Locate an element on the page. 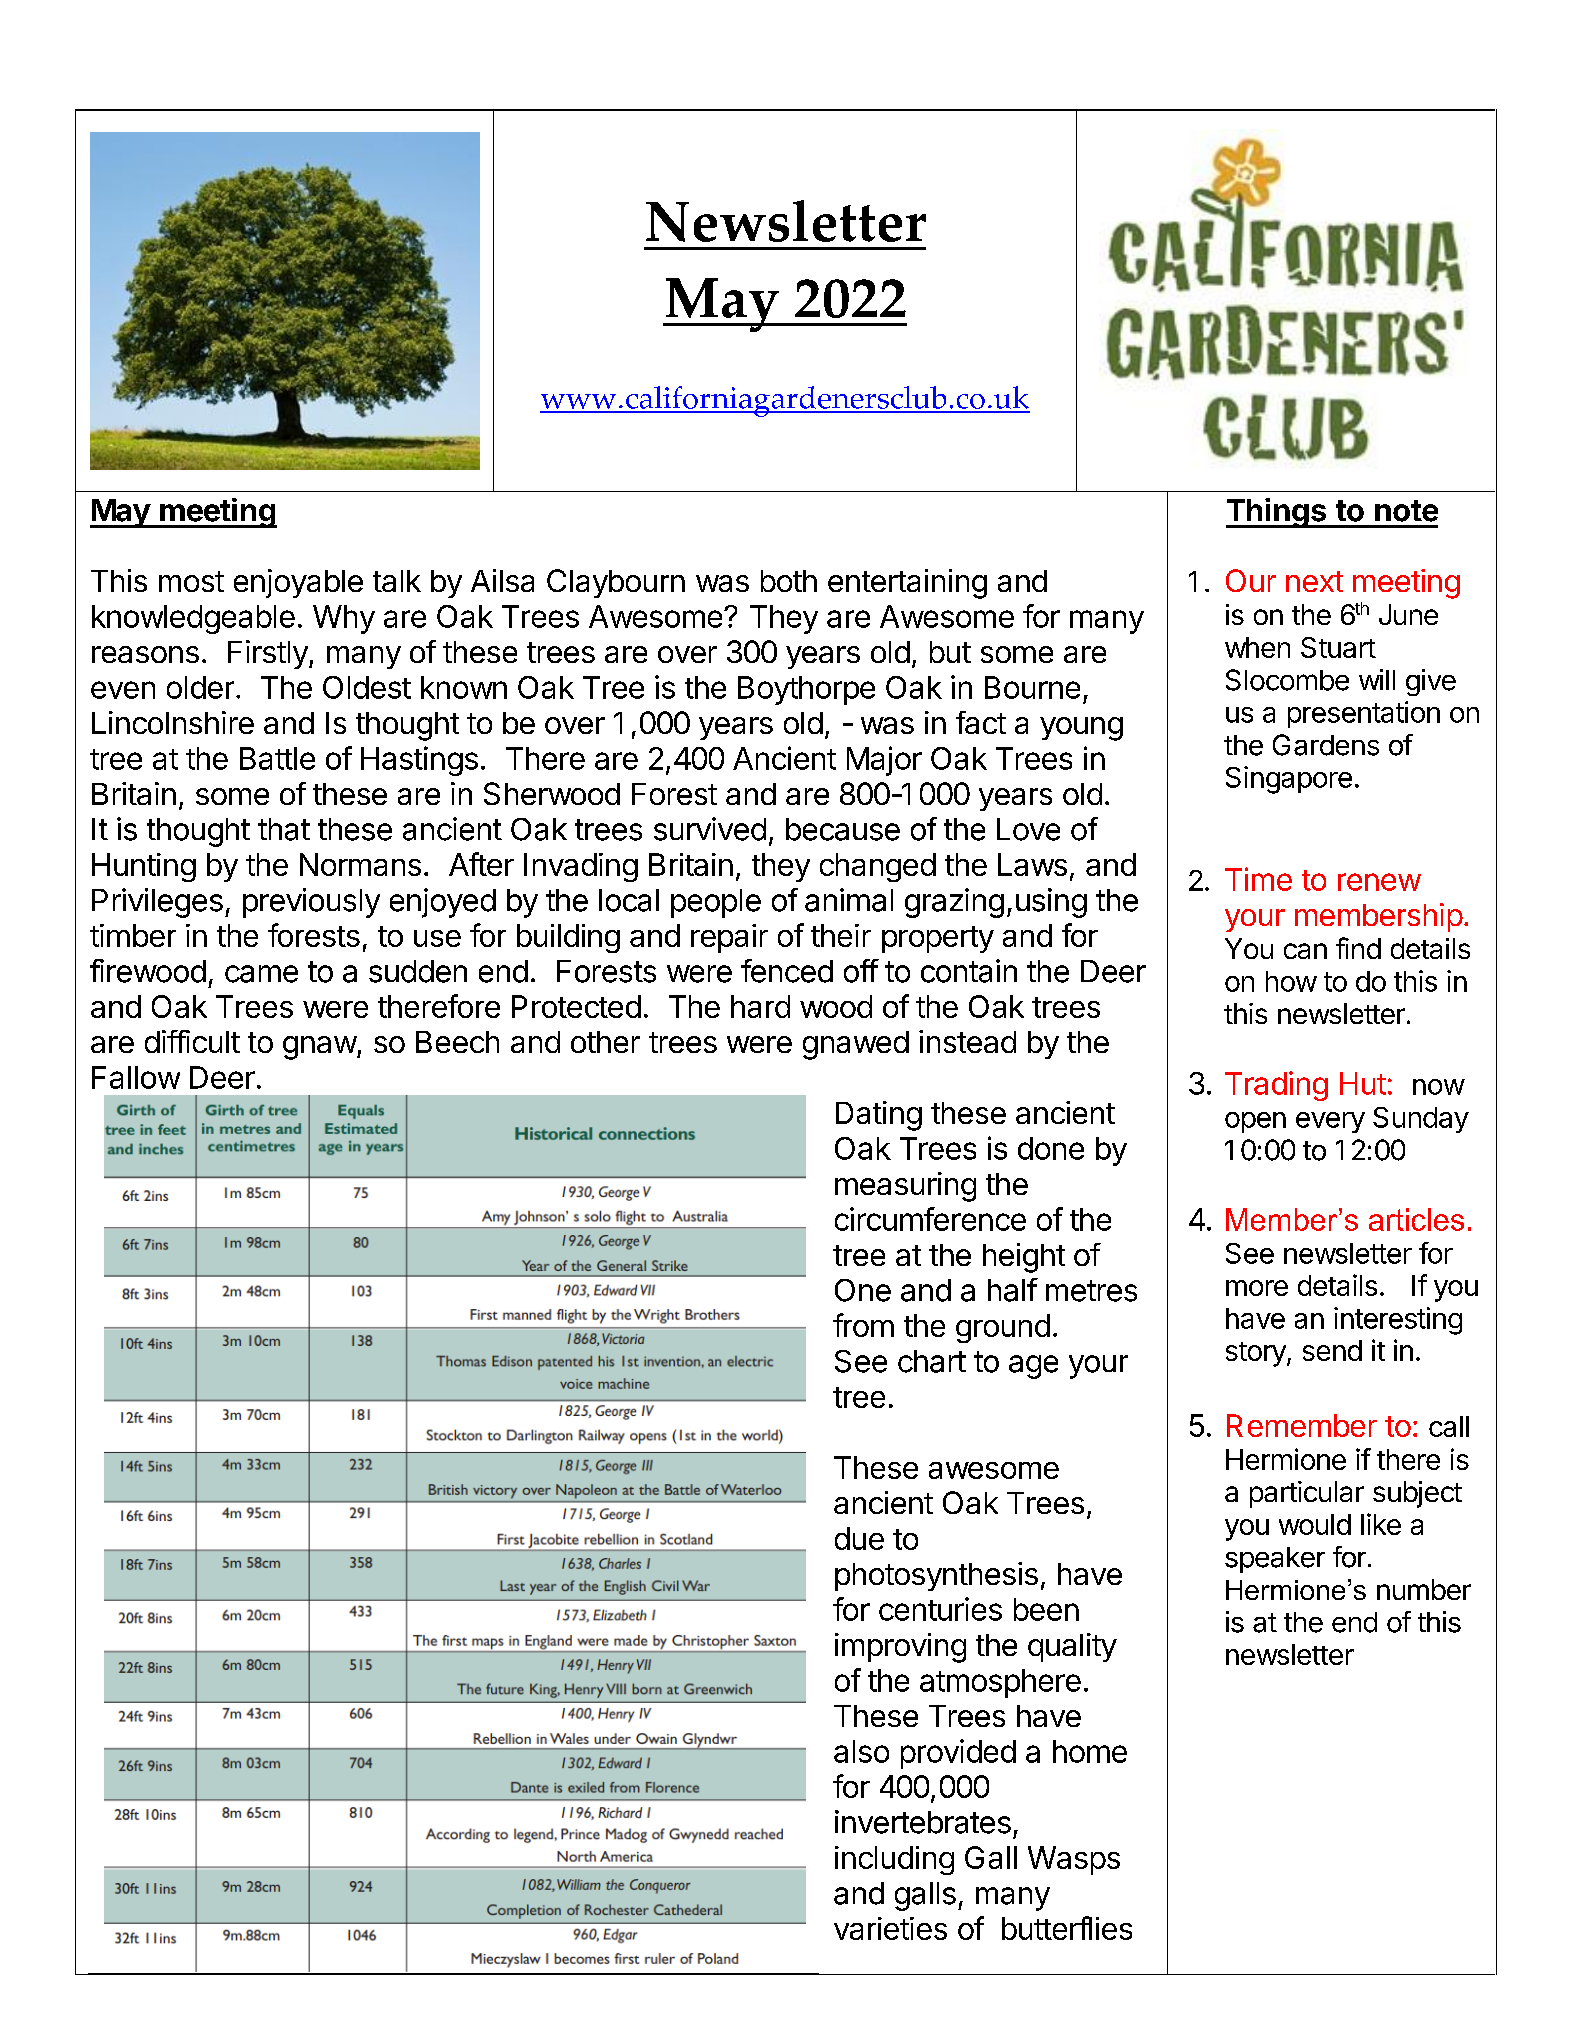 The width and height of the page is (1572, 2035). varieties is located at coordinates (890, 1928).
